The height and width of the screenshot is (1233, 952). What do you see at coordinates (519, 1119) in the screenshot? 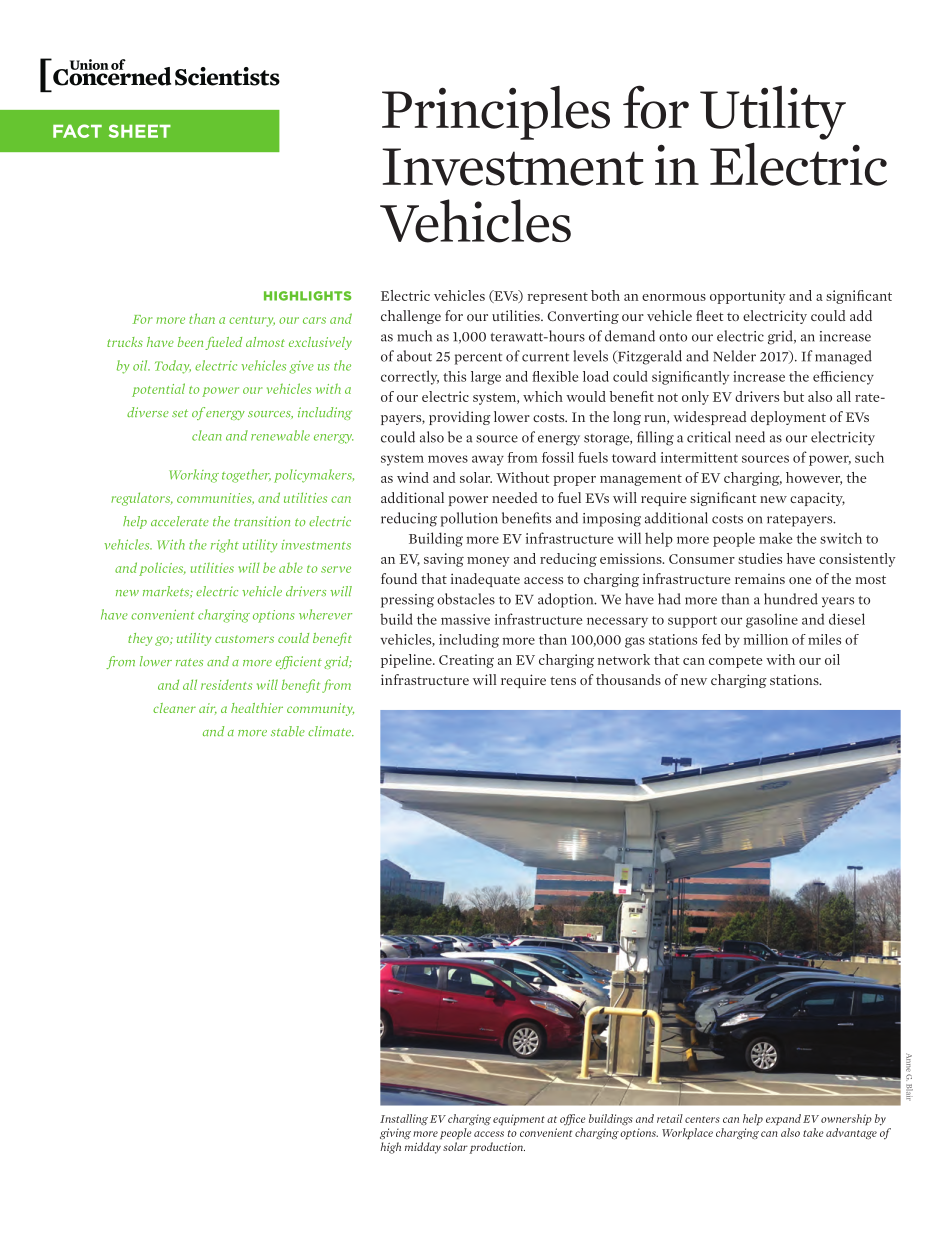
I see `equipment` at bounding box center [519, 1119].
